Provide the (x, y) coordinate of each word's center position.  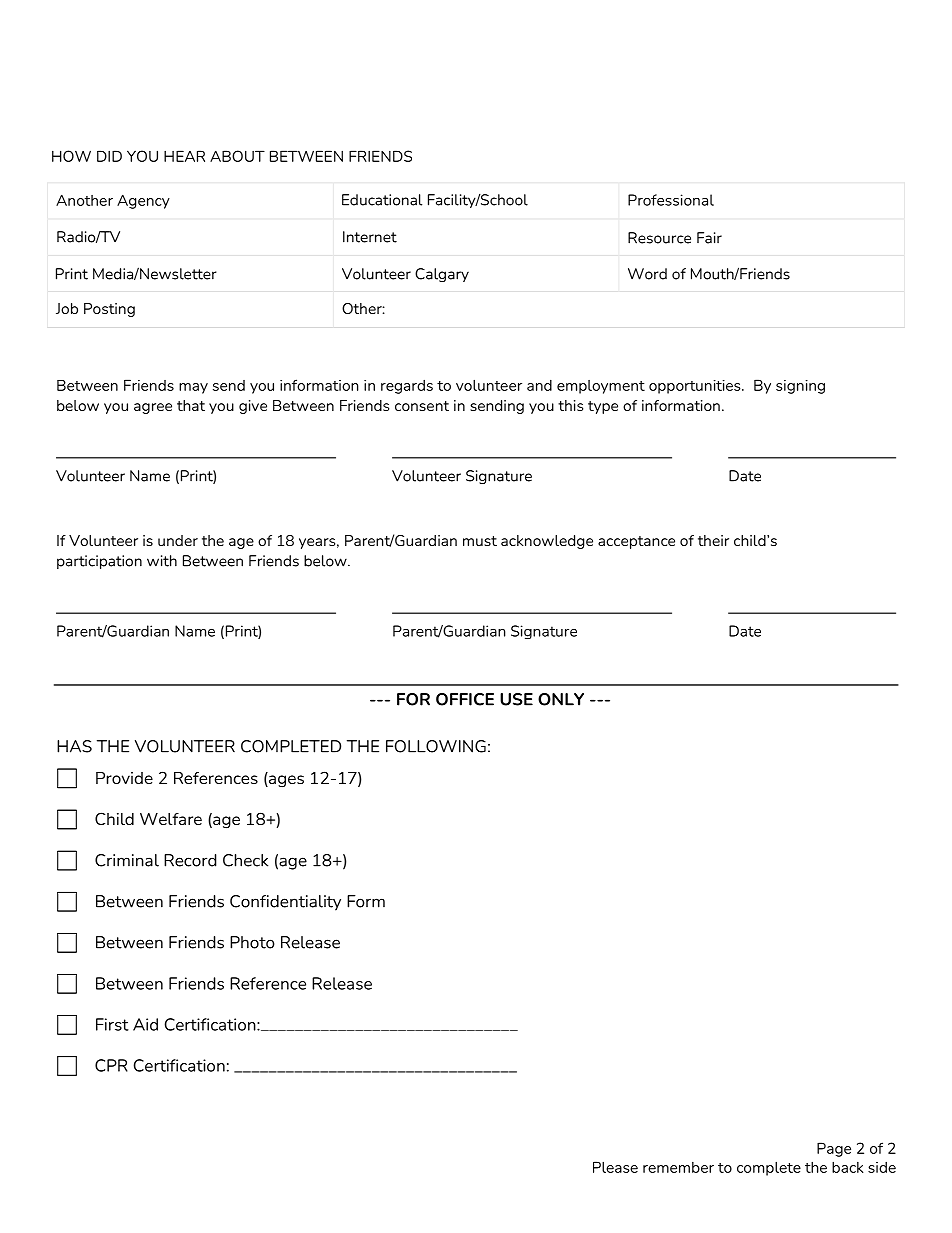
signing (800, 387)
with (162, 561)
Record (190, 860)
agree (153, 408)
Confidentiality (285, 903)
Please (615, 1167)
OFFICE (465, 699)
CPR (111, 1065)
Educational (382, 200)
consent (422, 406)
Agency (143, 201)
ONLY (561, 699)
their (713, 540)
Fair (709, 238)
